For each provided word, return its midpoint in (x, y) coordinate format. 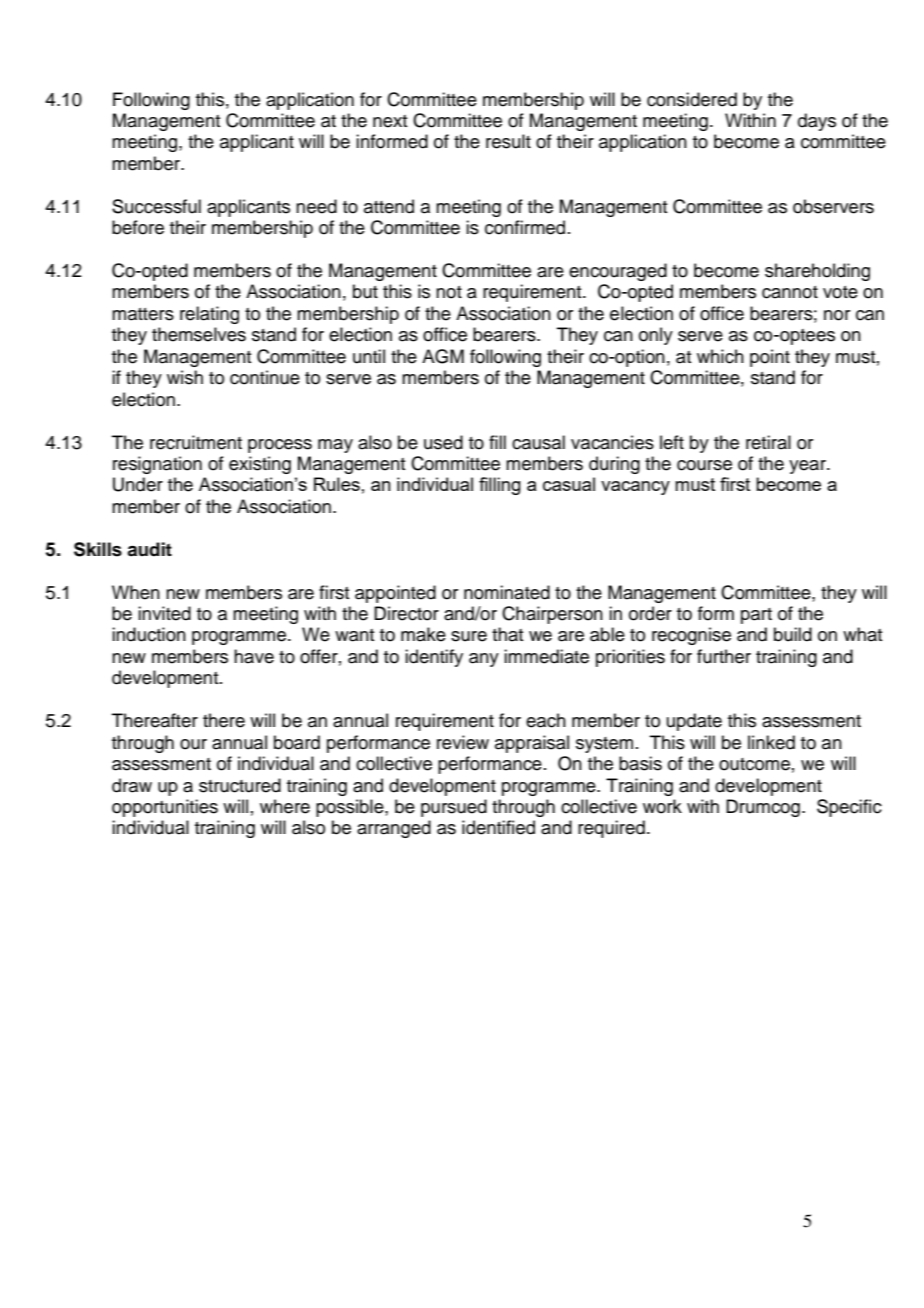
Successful (156, 206)
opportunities (165, 808)
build (793, 634)
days (817, 122)
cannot (790, 292)
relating (209, 315)
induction (149, 634)
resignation (157, 465)
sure (469, 636)
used (443, 442)
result (508, 141)
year (808, 467)
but (365, 291)
